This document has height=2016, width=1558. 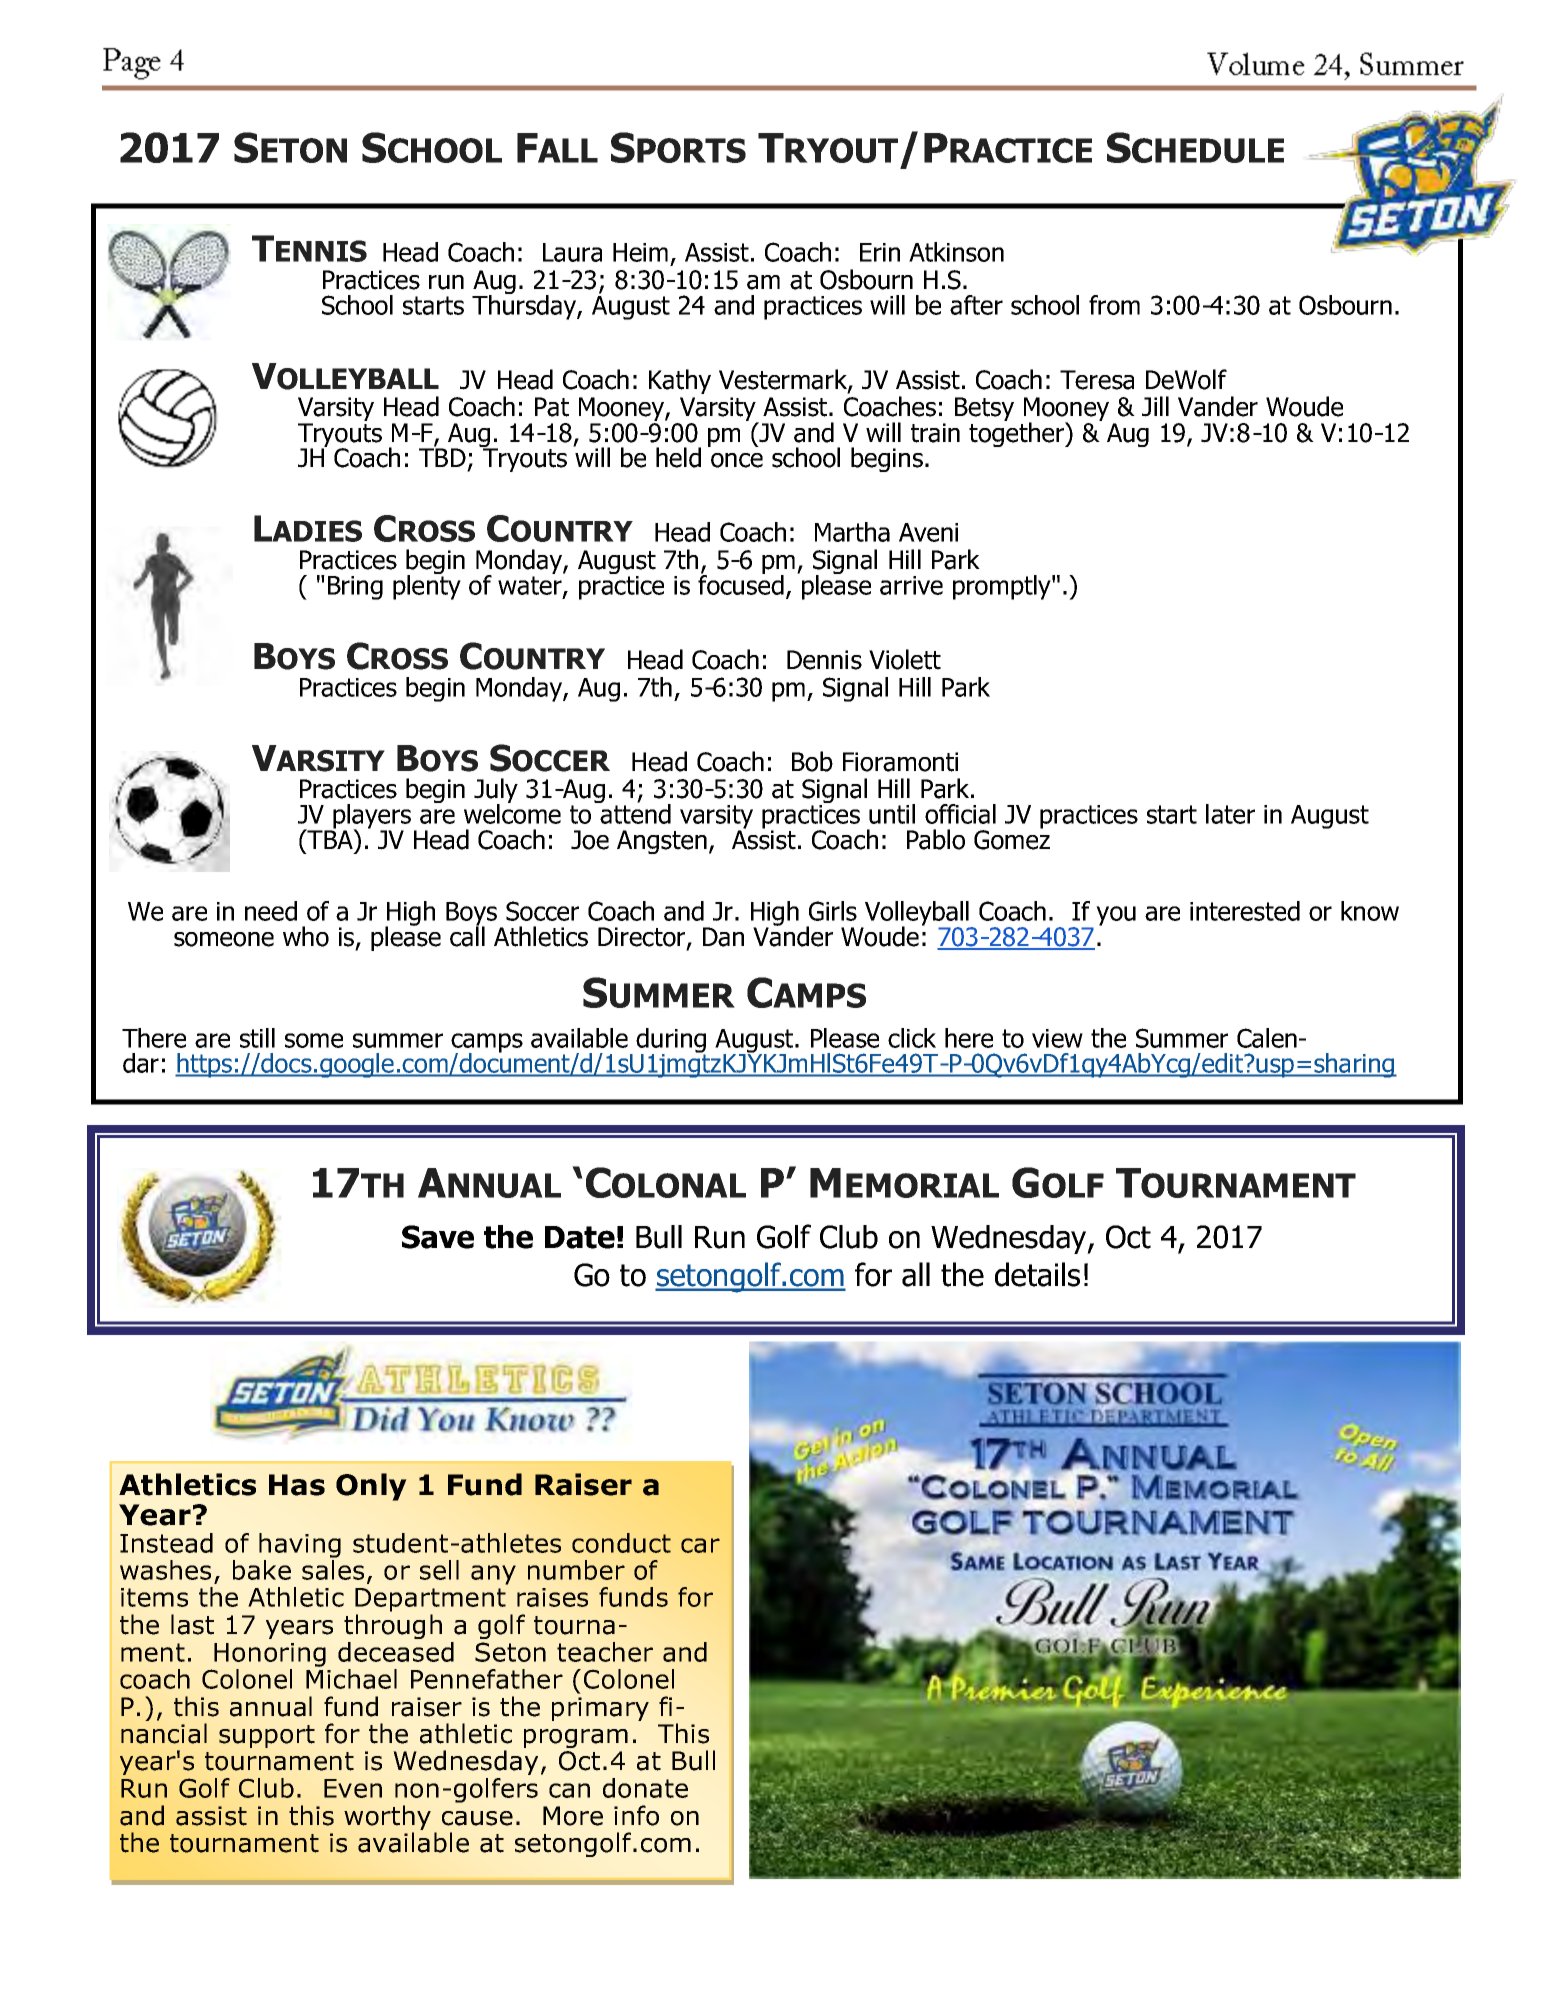 I want to click on Even, so click(x=353, y=1788).
